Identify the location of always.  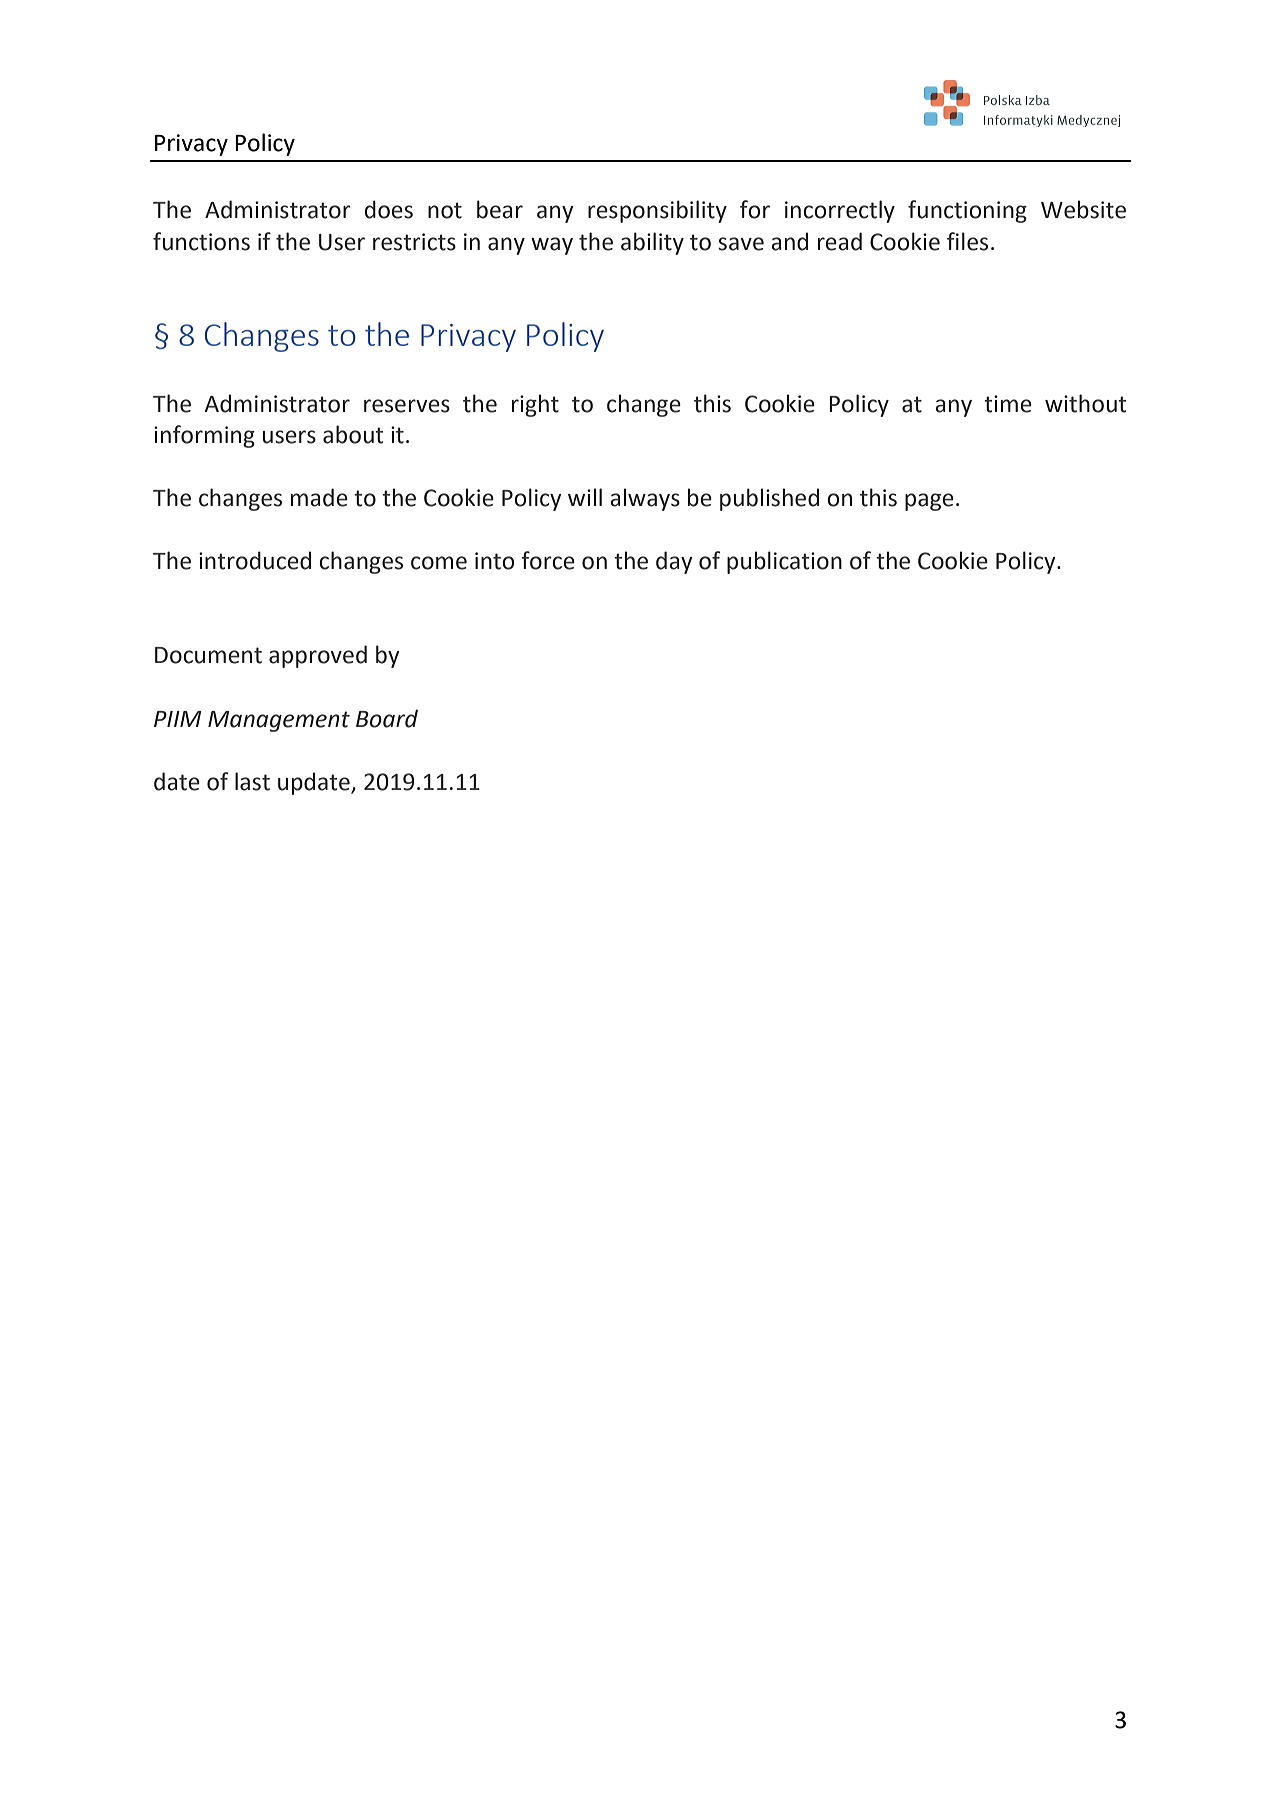
(645, 499).
